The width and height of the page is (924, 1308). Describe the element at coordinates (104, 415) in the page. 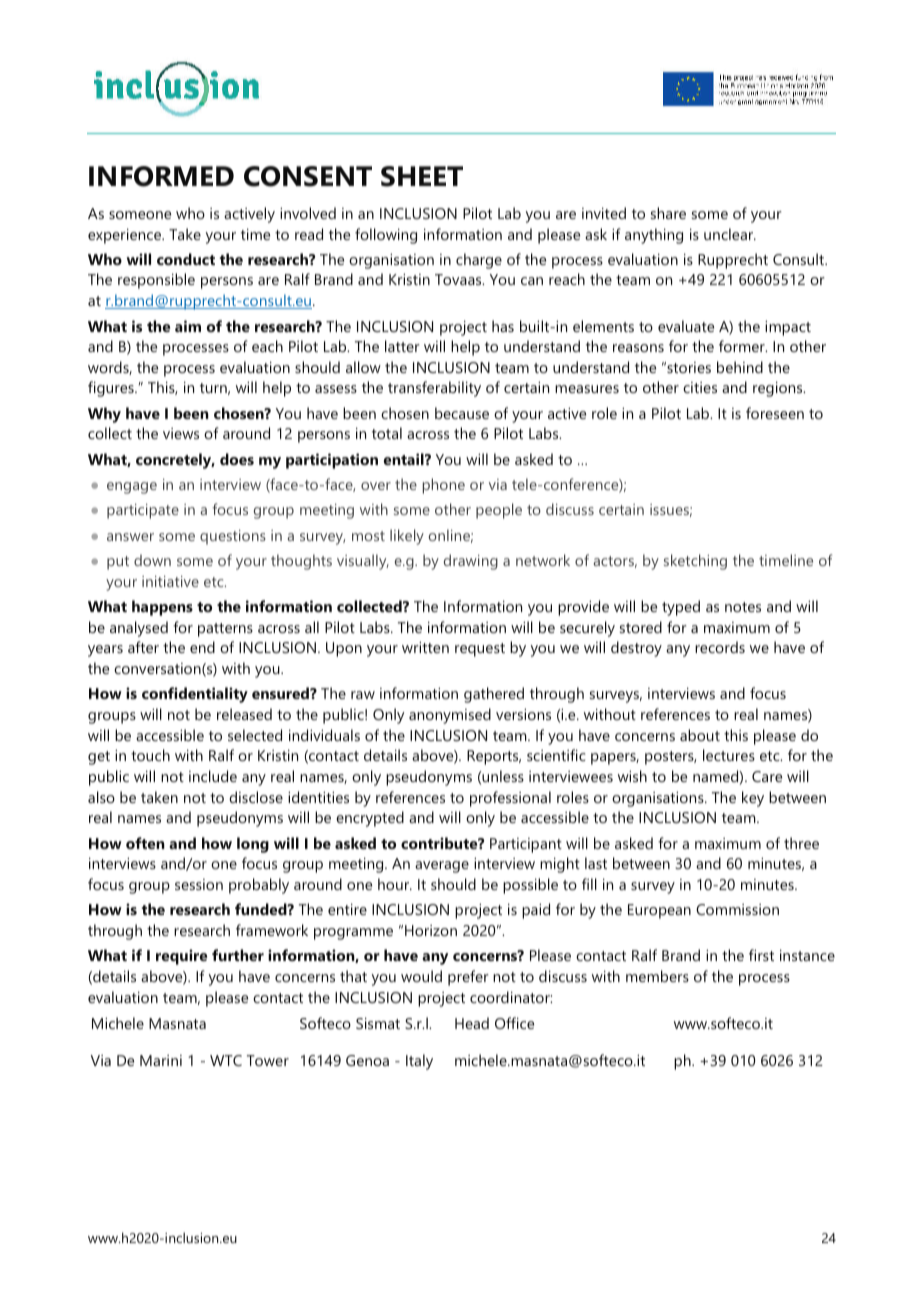

I see `Why` at that location.
